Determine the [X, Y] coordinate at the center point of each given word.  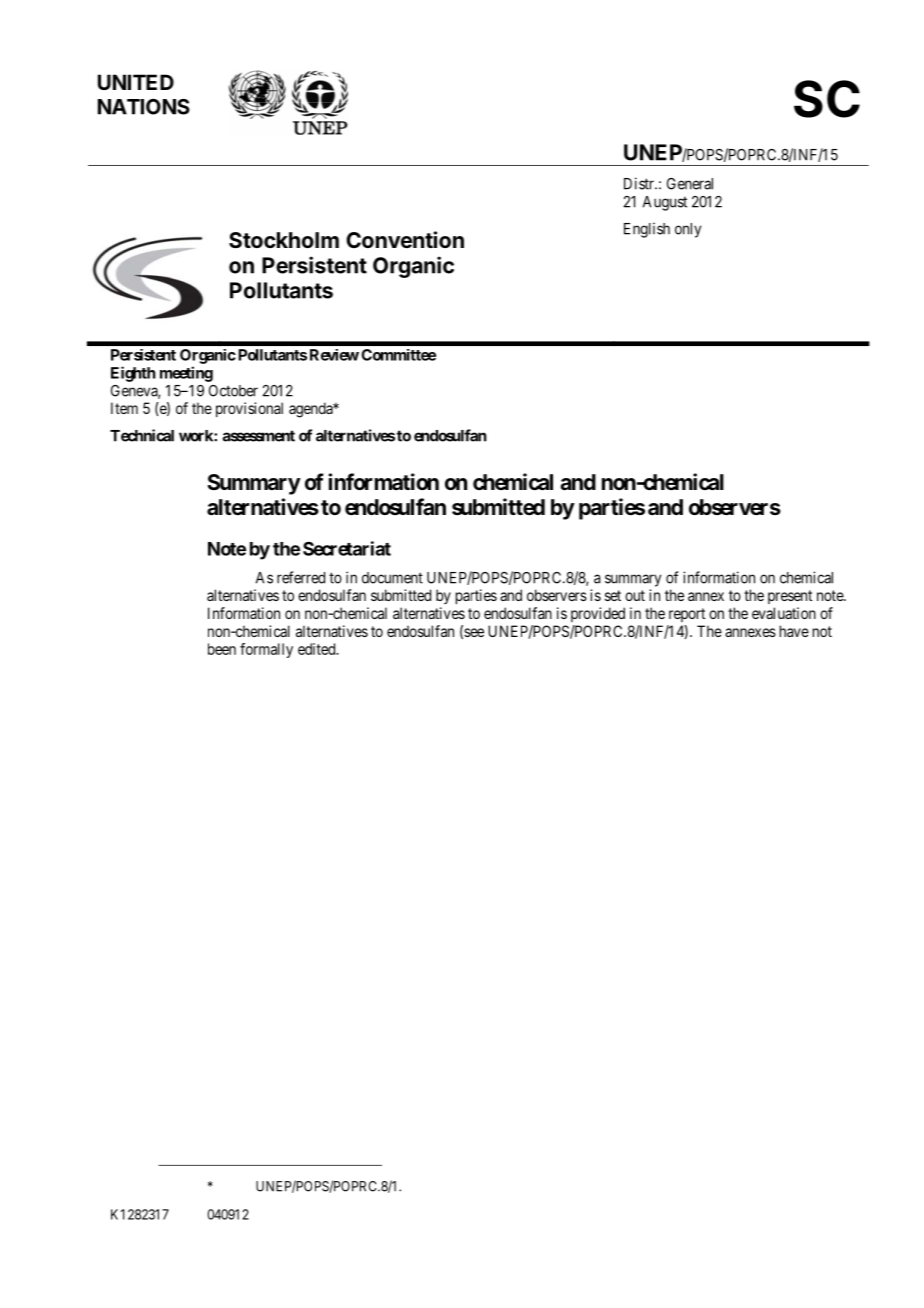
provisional [249, 409]
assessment [259, 436]
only [688, 230]
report [687, 615]
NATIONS [144, 107]
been [222, 649]
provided [598, 614]
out [635, 595]
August [665, 203]
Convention [405, 239]
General [690, 184]
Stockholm [284, 240]
